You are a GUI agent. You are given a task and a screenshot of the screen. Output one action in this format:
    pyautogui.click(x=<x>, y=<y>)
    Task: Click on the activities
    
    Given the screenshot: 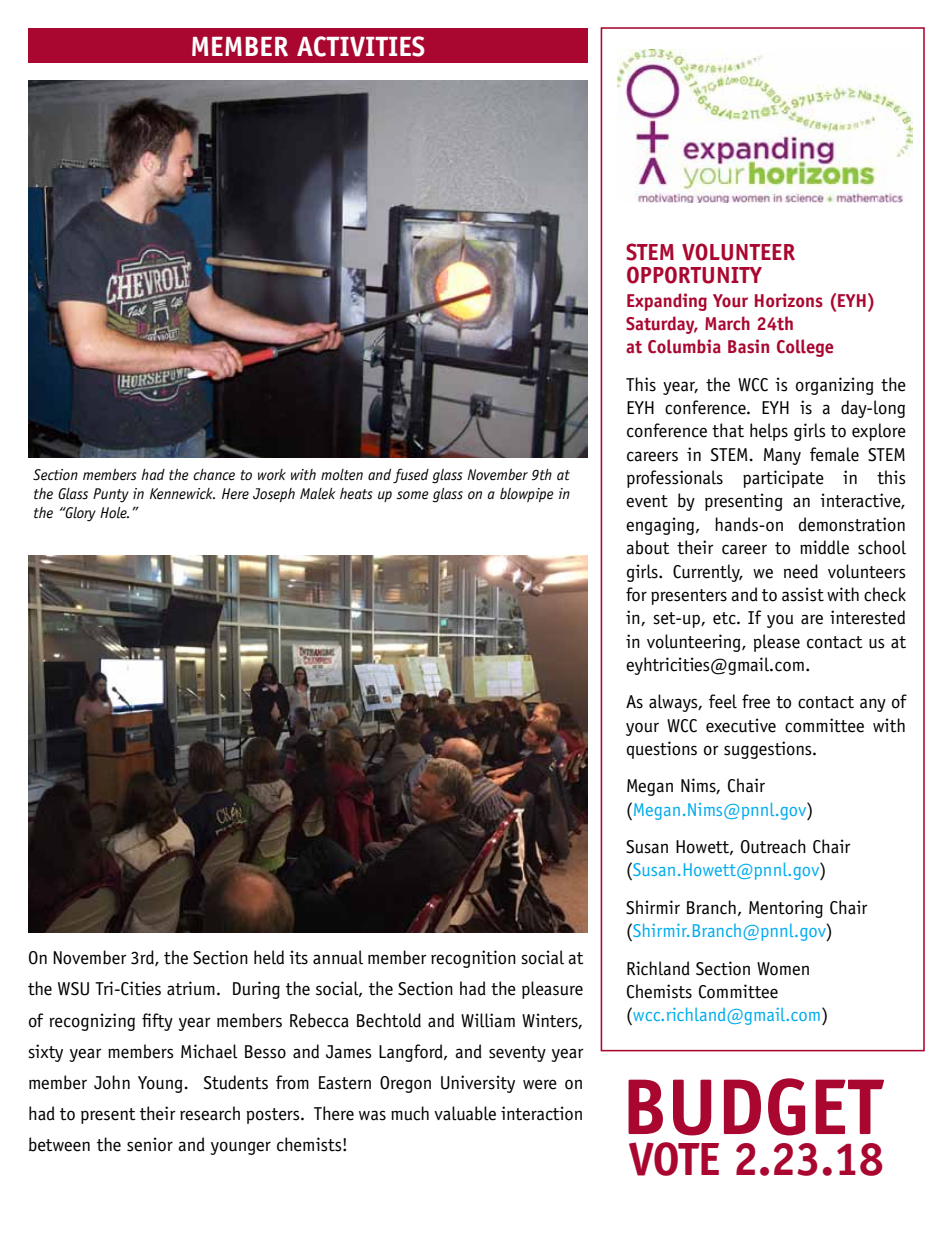 What is the action you would take?
    pyautogui.click(x=361, y=46)
